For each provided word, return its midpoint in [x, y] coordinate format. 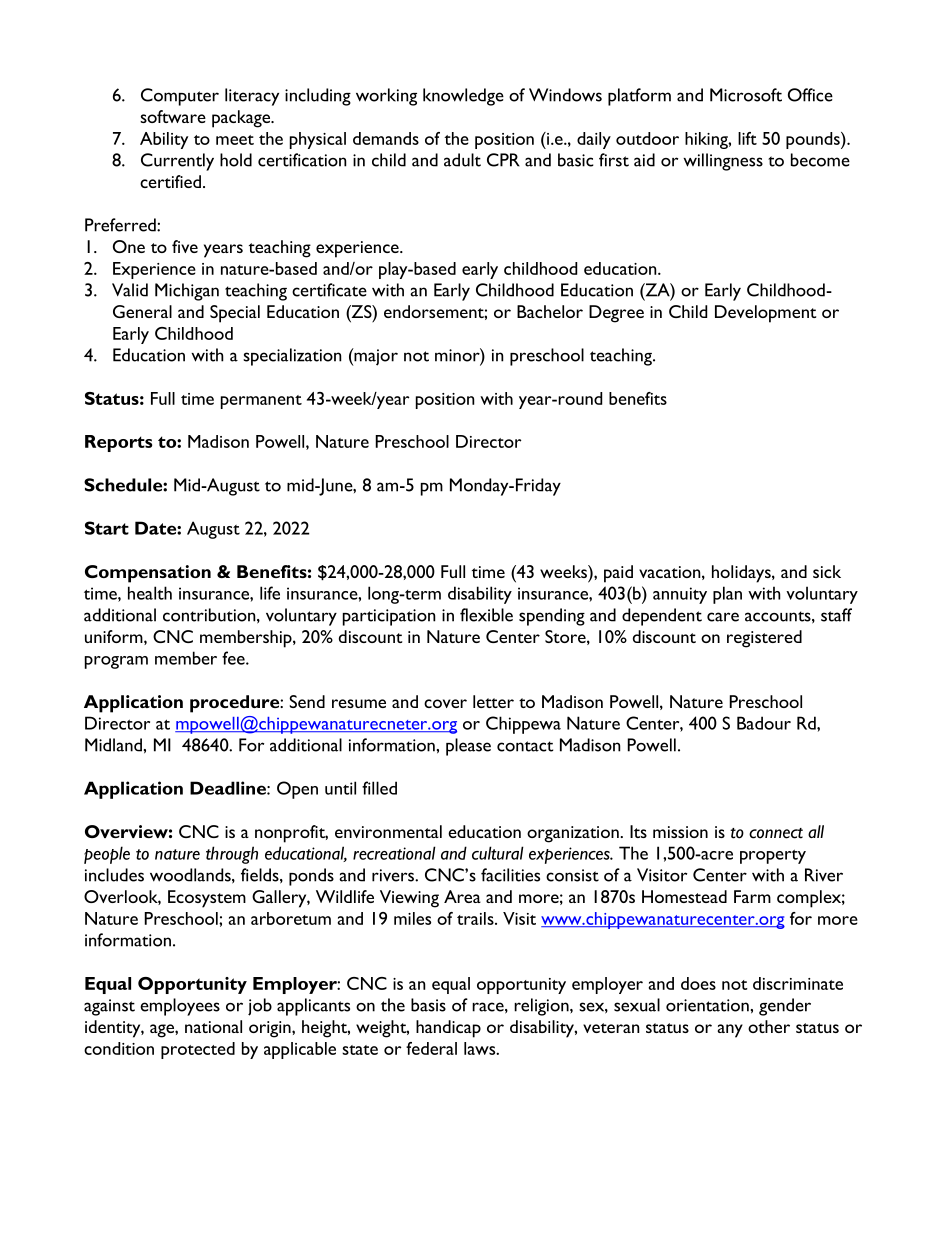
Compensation [148, 574]
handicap [448, 1029]
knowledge [463, 97]
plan [727, 595]
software [173, 116]
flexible [486, 615]
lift [747, 138]
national [213, 1026]
